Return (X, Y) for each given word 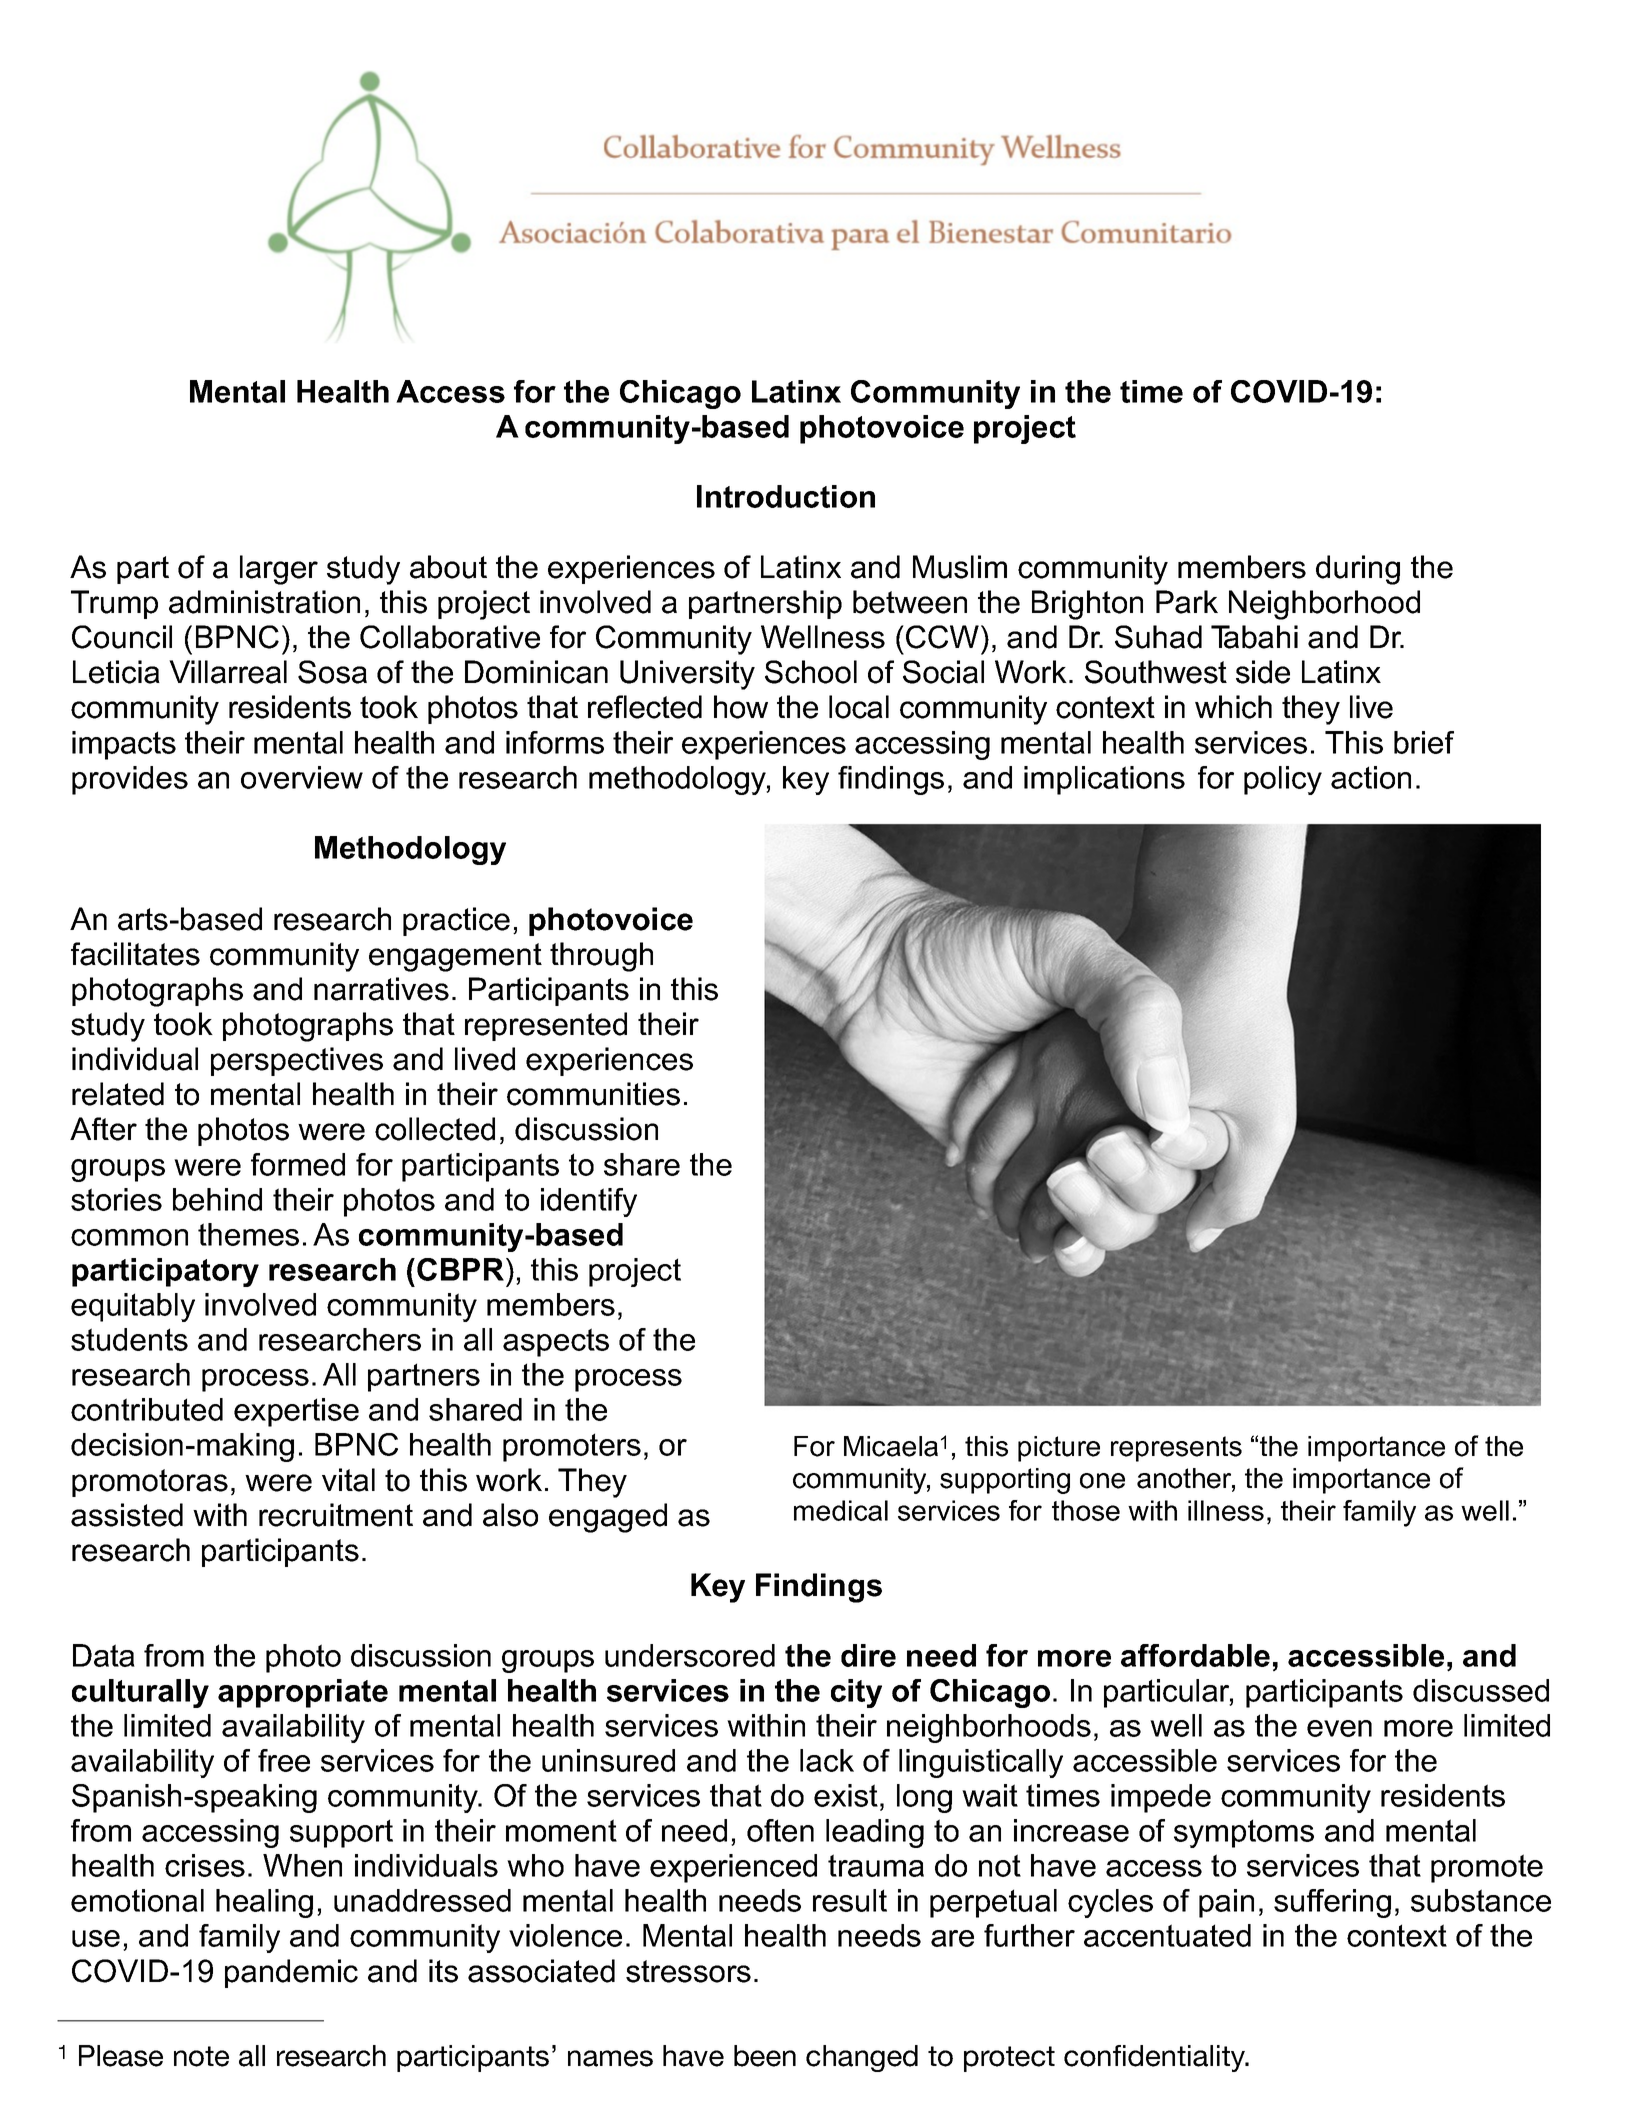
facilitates (135, 954)
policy (1283, 780)
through (601, 957)
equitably (133, 1307)
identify (589, 1202)
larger (279, 570)
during (1358, 570)
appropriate (303, 1693)
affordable (1195, 1655)
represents (1176, 1449)
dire (868, 1655)
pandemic (291, 1973)
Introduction (786, 496)
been (765, 2056)
